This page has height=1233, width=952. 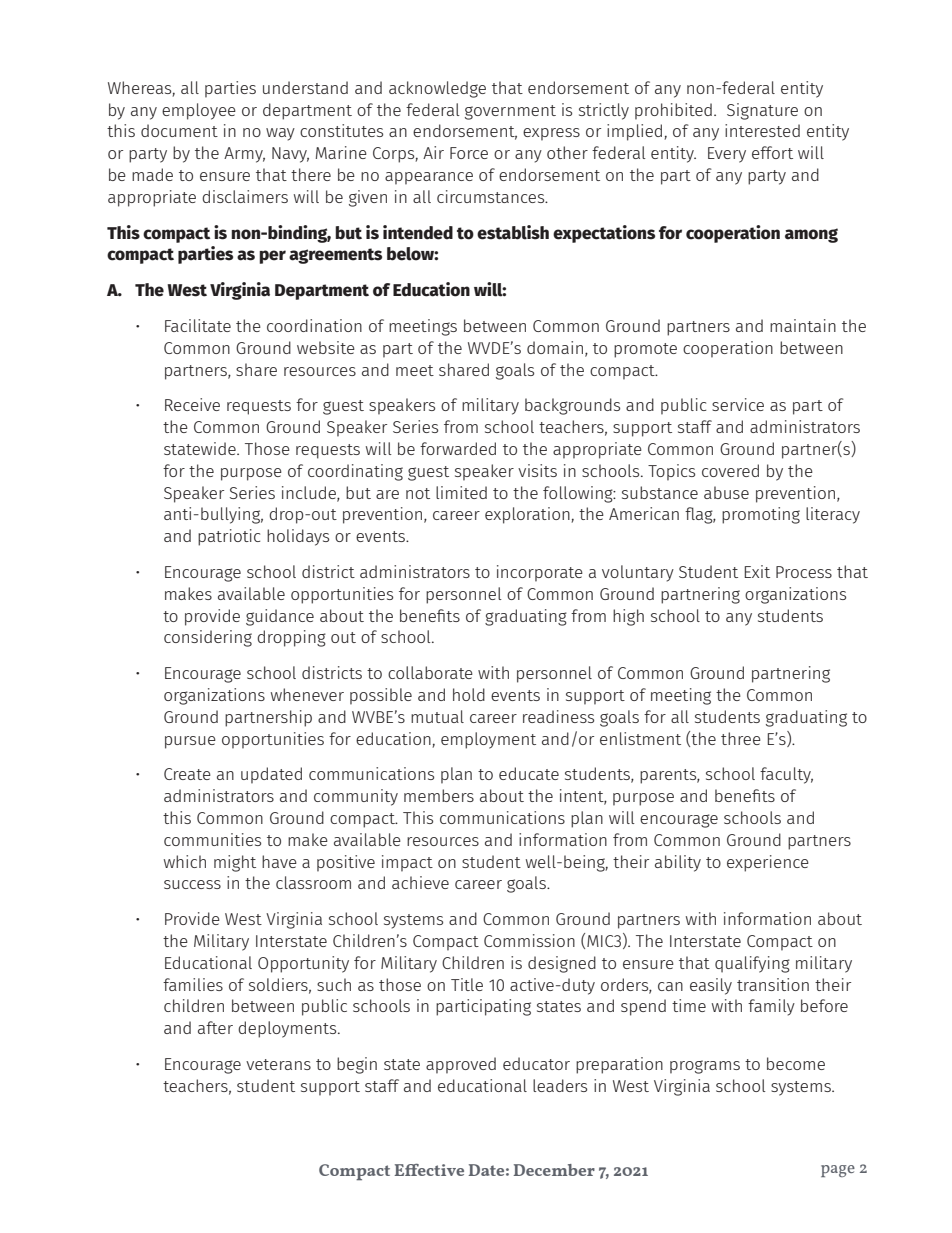 What do you see at coordinates (838, 1171) in the page?
I see `page` at bounding box center [838, 1171].
